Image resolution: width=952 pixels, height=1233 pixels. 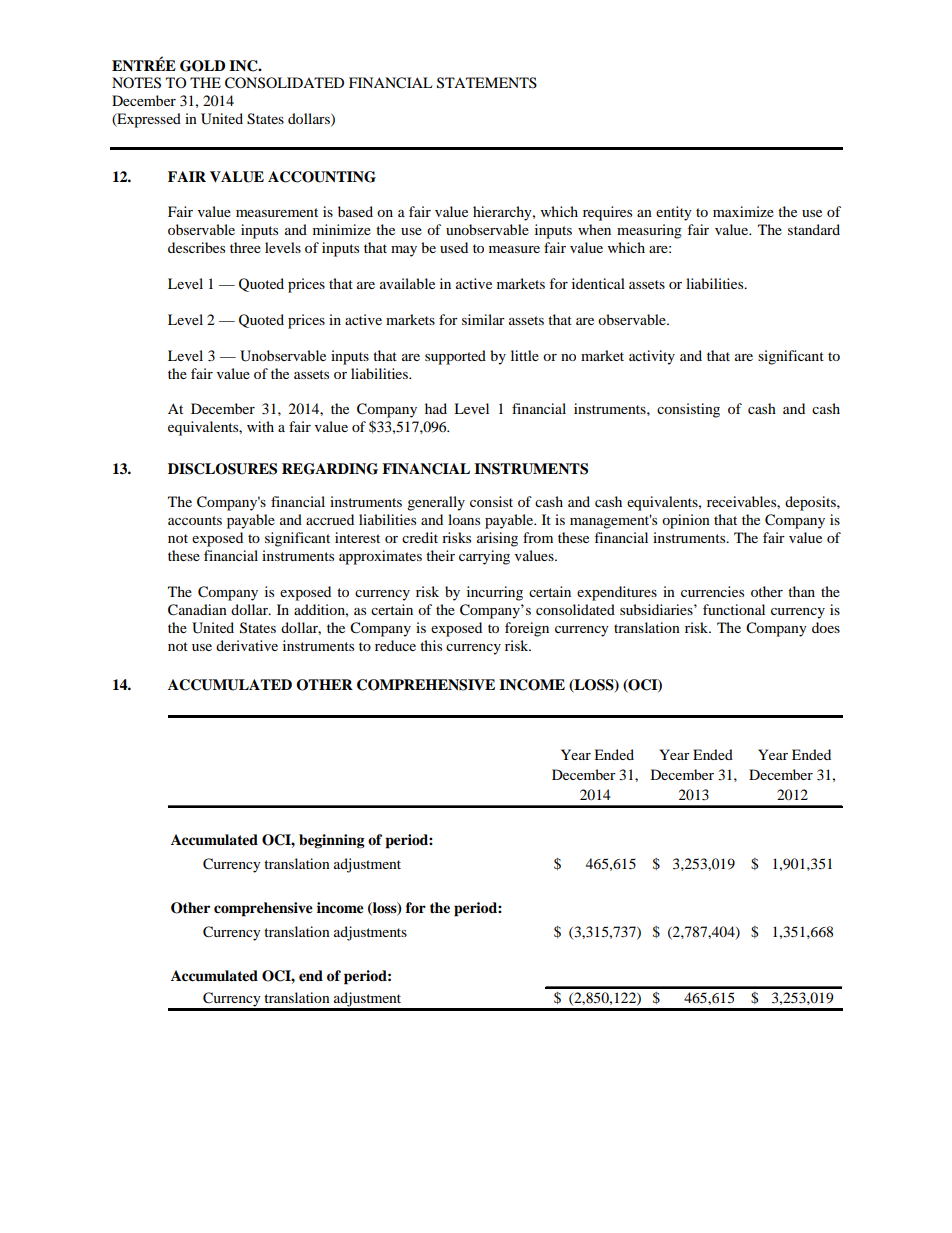 What do you see at coordinates (431, 645) in the image?
I see `this` at bounding box center [431, 645].
